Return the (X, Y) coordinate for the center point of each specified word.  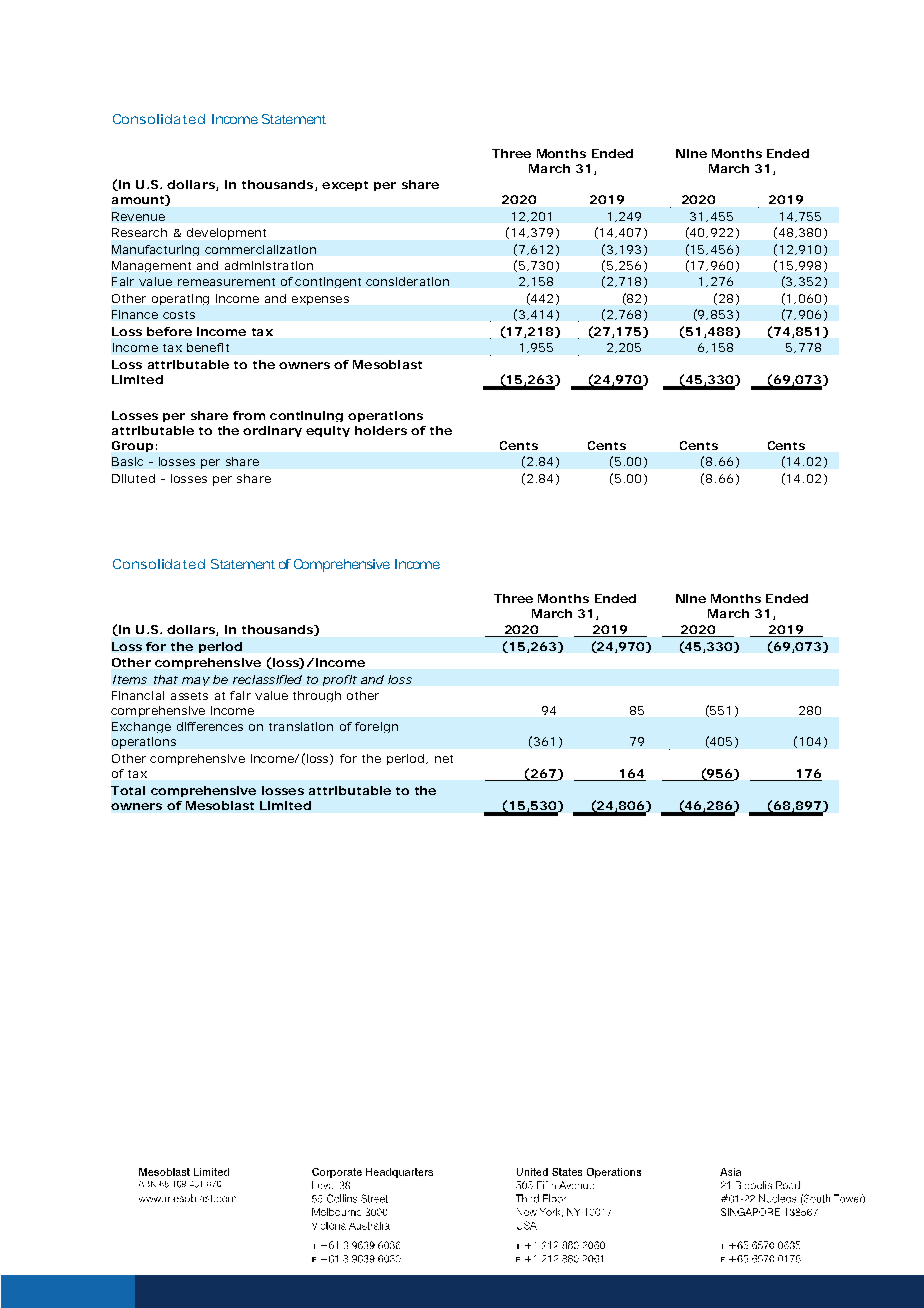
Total (128, 790)
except (345, 186)
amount (139, 200)
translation (301, 726)
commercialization (260, 249)
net (444, 759)
